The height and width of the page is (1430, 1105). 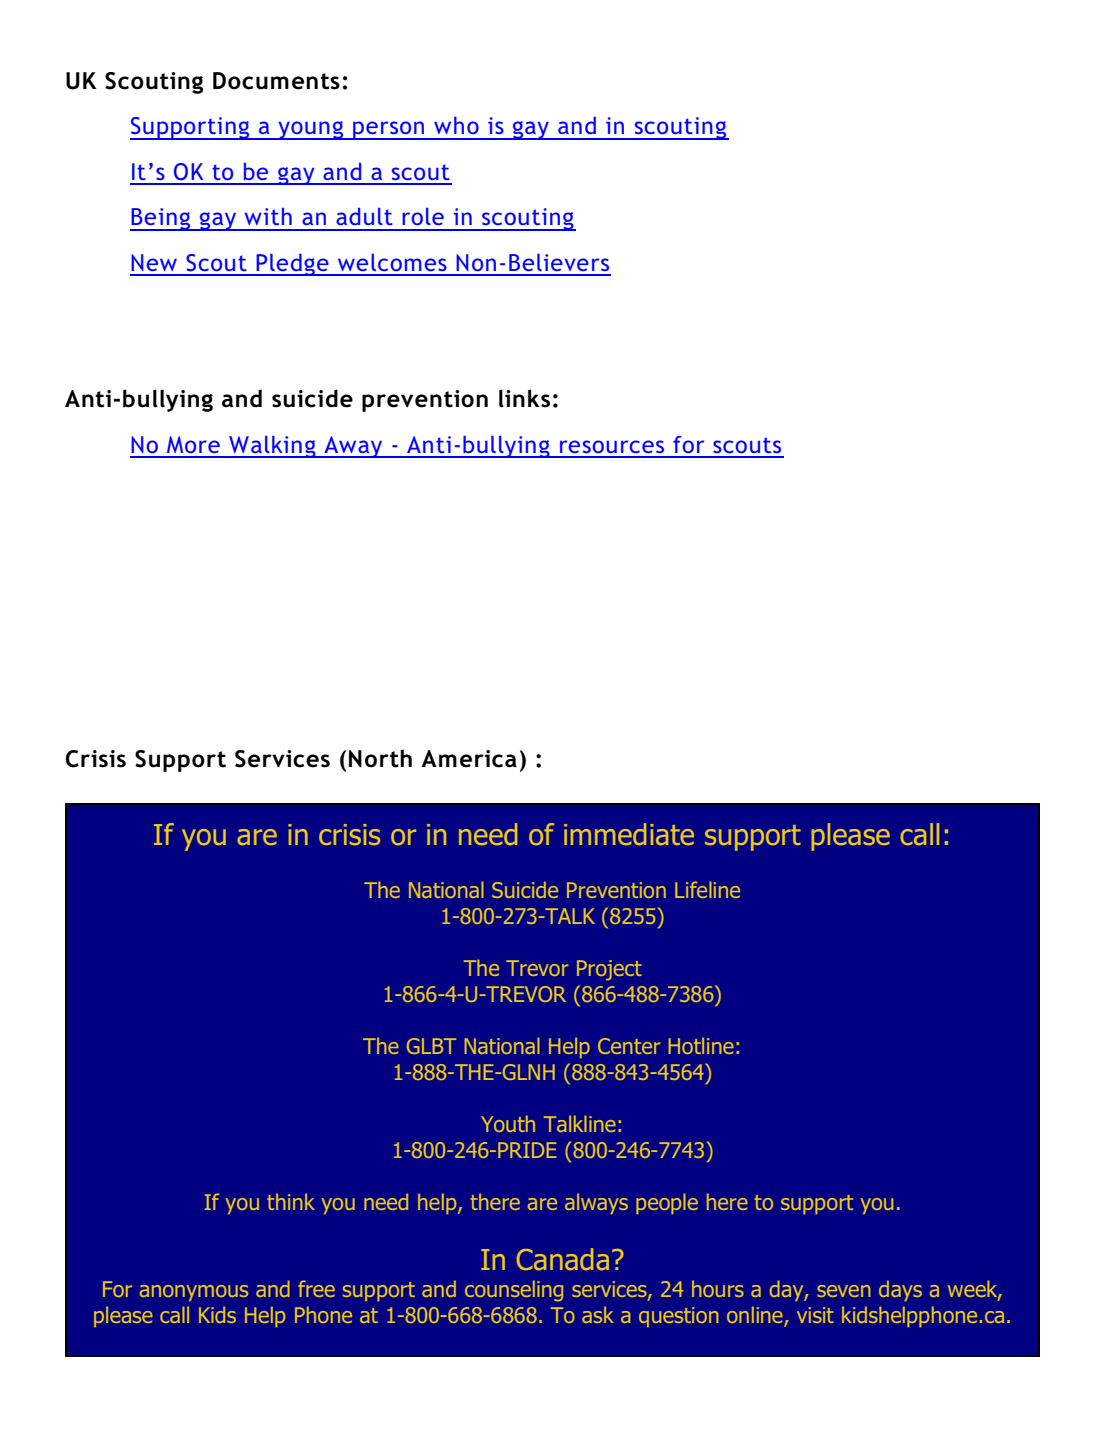 What do you see at coordinates (423, 216) in the page?
I see `role` at bounding box center [423, 216].
